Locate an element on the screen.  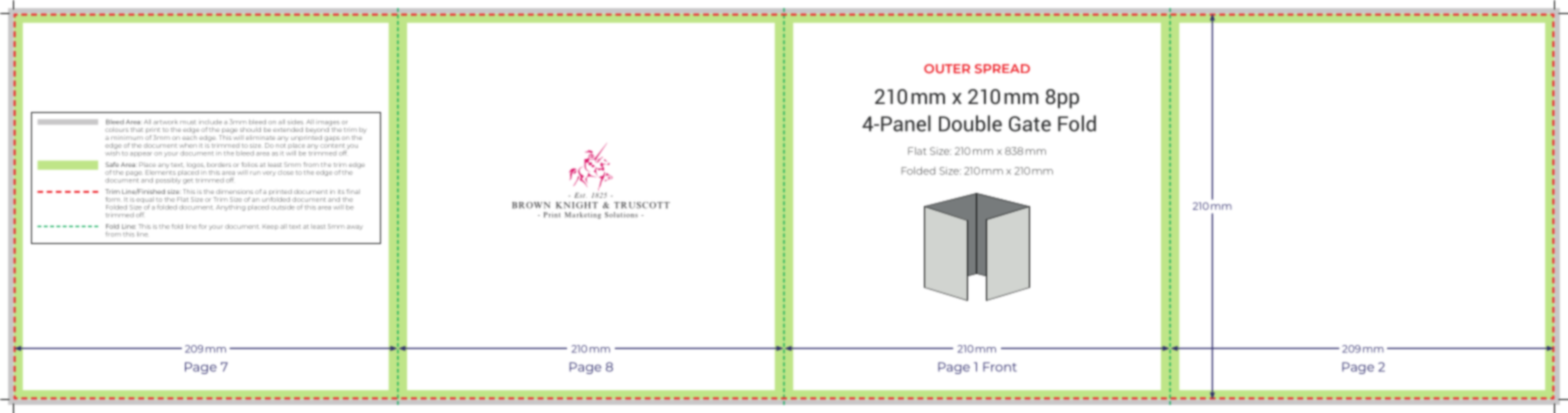
gaps is located at coordinates (332, 139).
